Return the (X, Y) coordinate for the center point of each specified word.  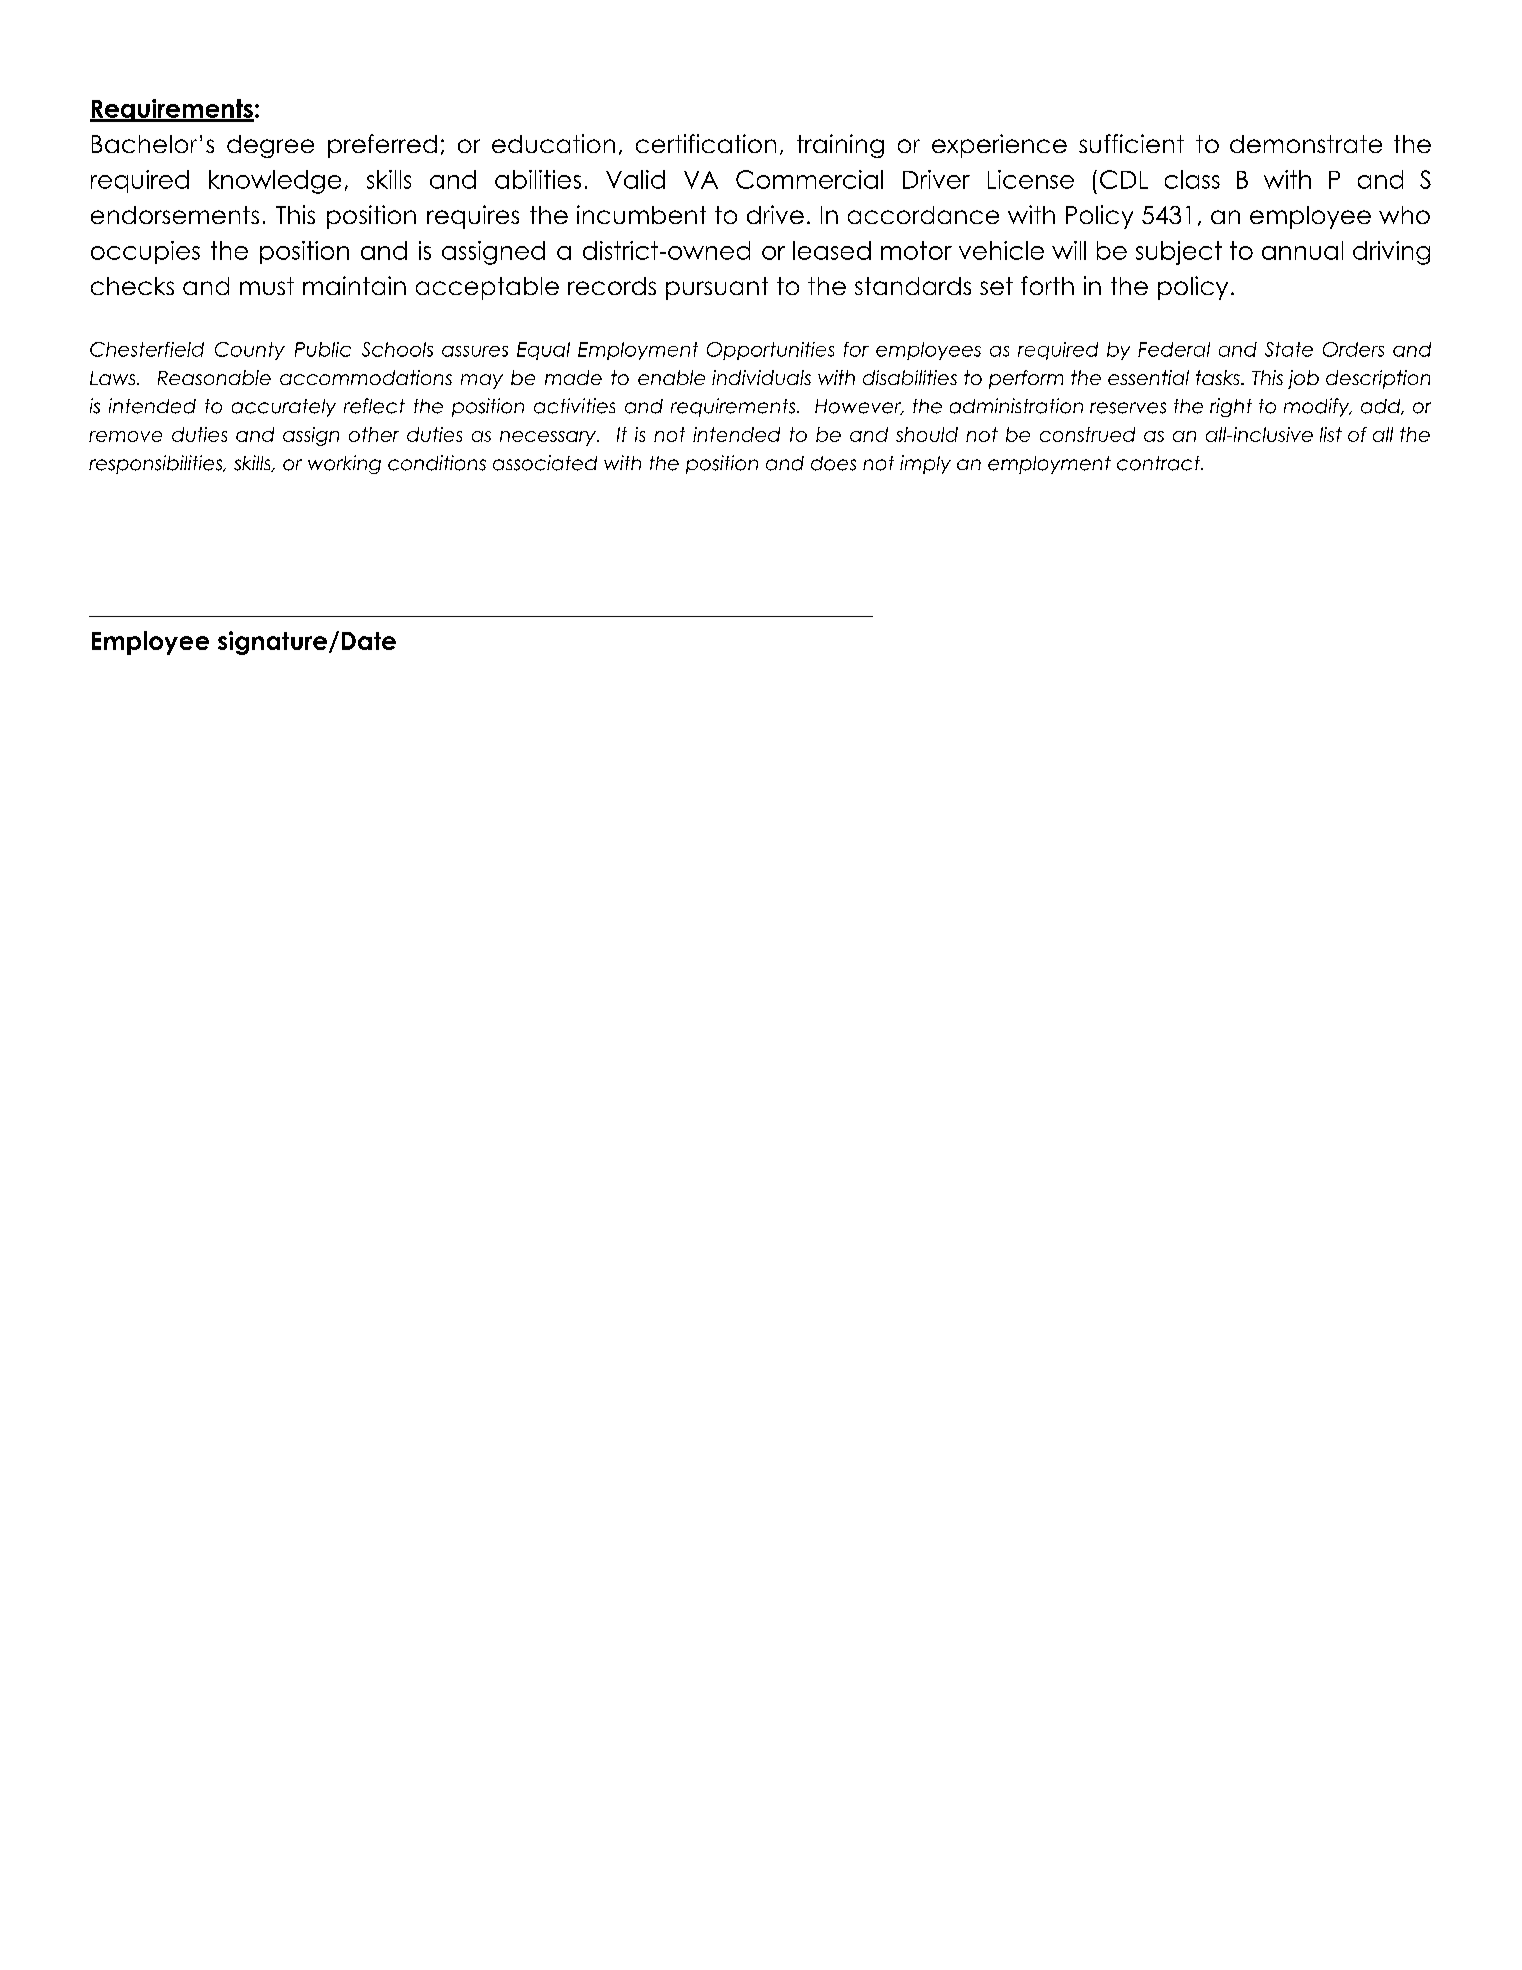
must (267, 286)
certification (706, 143)
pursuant (717, 288)
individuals (761, 377)
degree (270, 146)
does (833, 463)
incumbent (641, 214)
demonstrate (1306, 144)
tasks (1219, 377)
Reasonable (214, 377)
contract (1160, 463)
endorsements (175, 215)
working (344, 464)
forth (1047, 285)
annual (1302, 250)
